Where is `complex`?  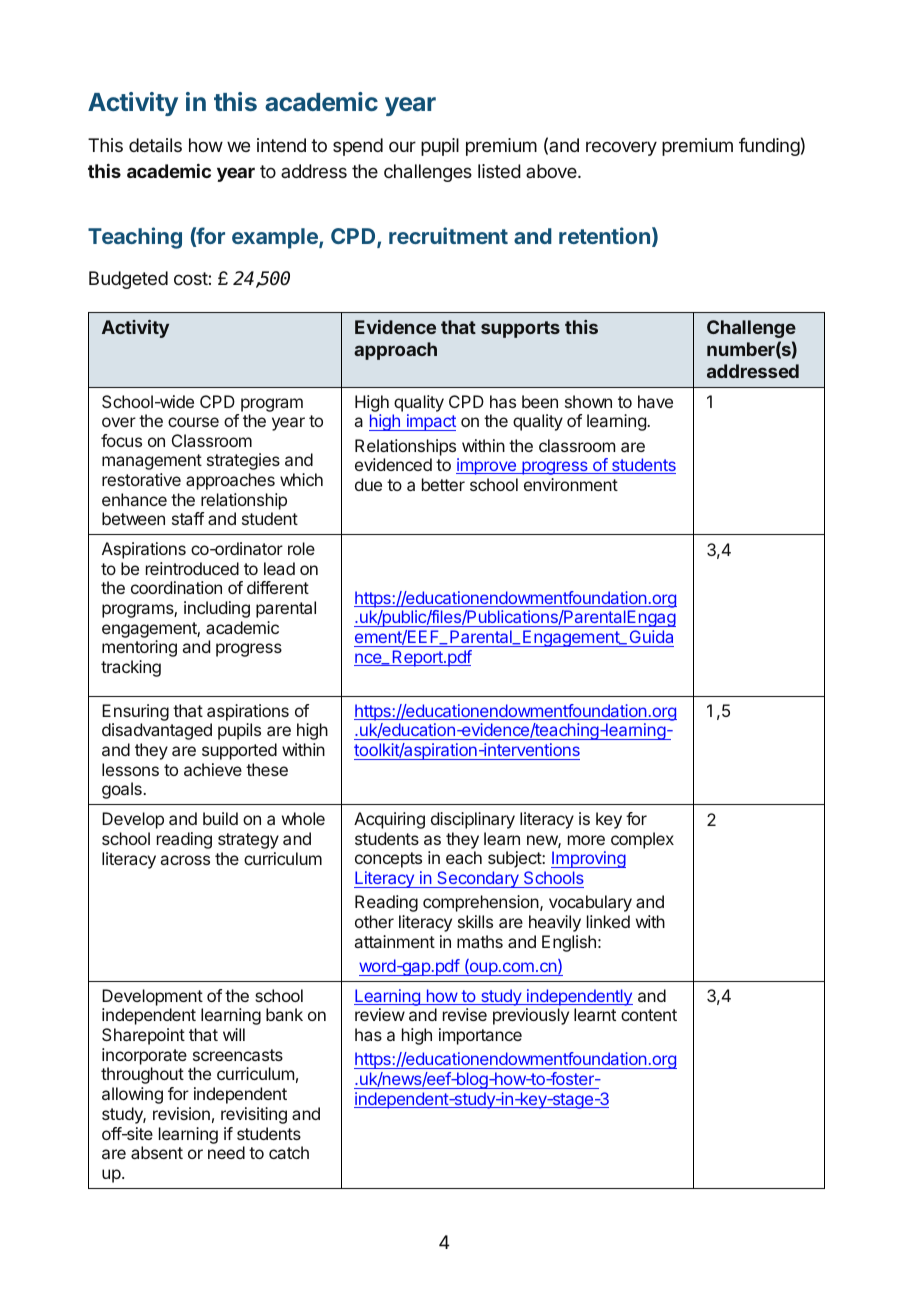
complex is located at coordinates (642, 840).
